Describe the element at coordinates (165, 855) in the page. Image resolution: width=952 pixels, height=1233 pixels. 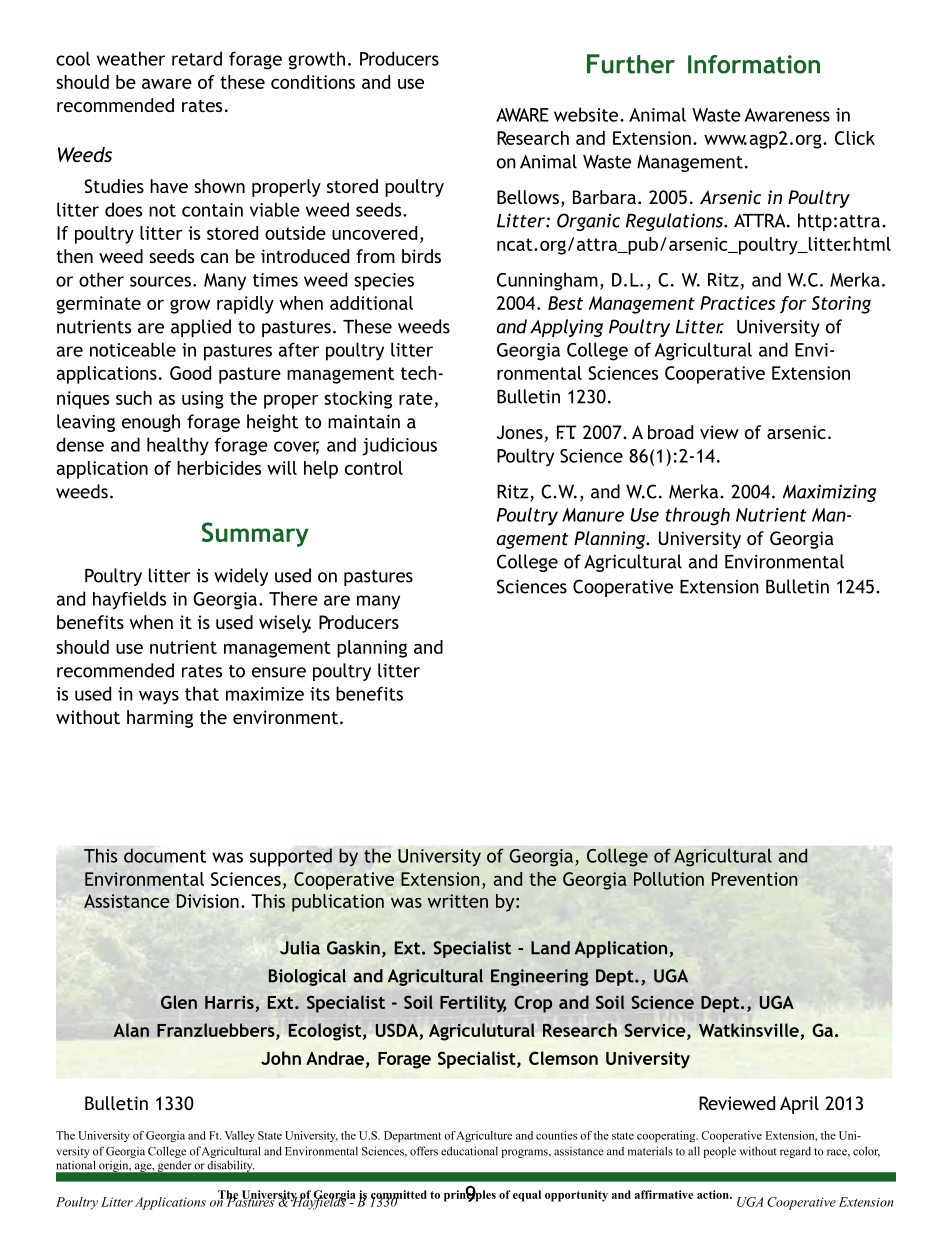
I see `document` at that location.
